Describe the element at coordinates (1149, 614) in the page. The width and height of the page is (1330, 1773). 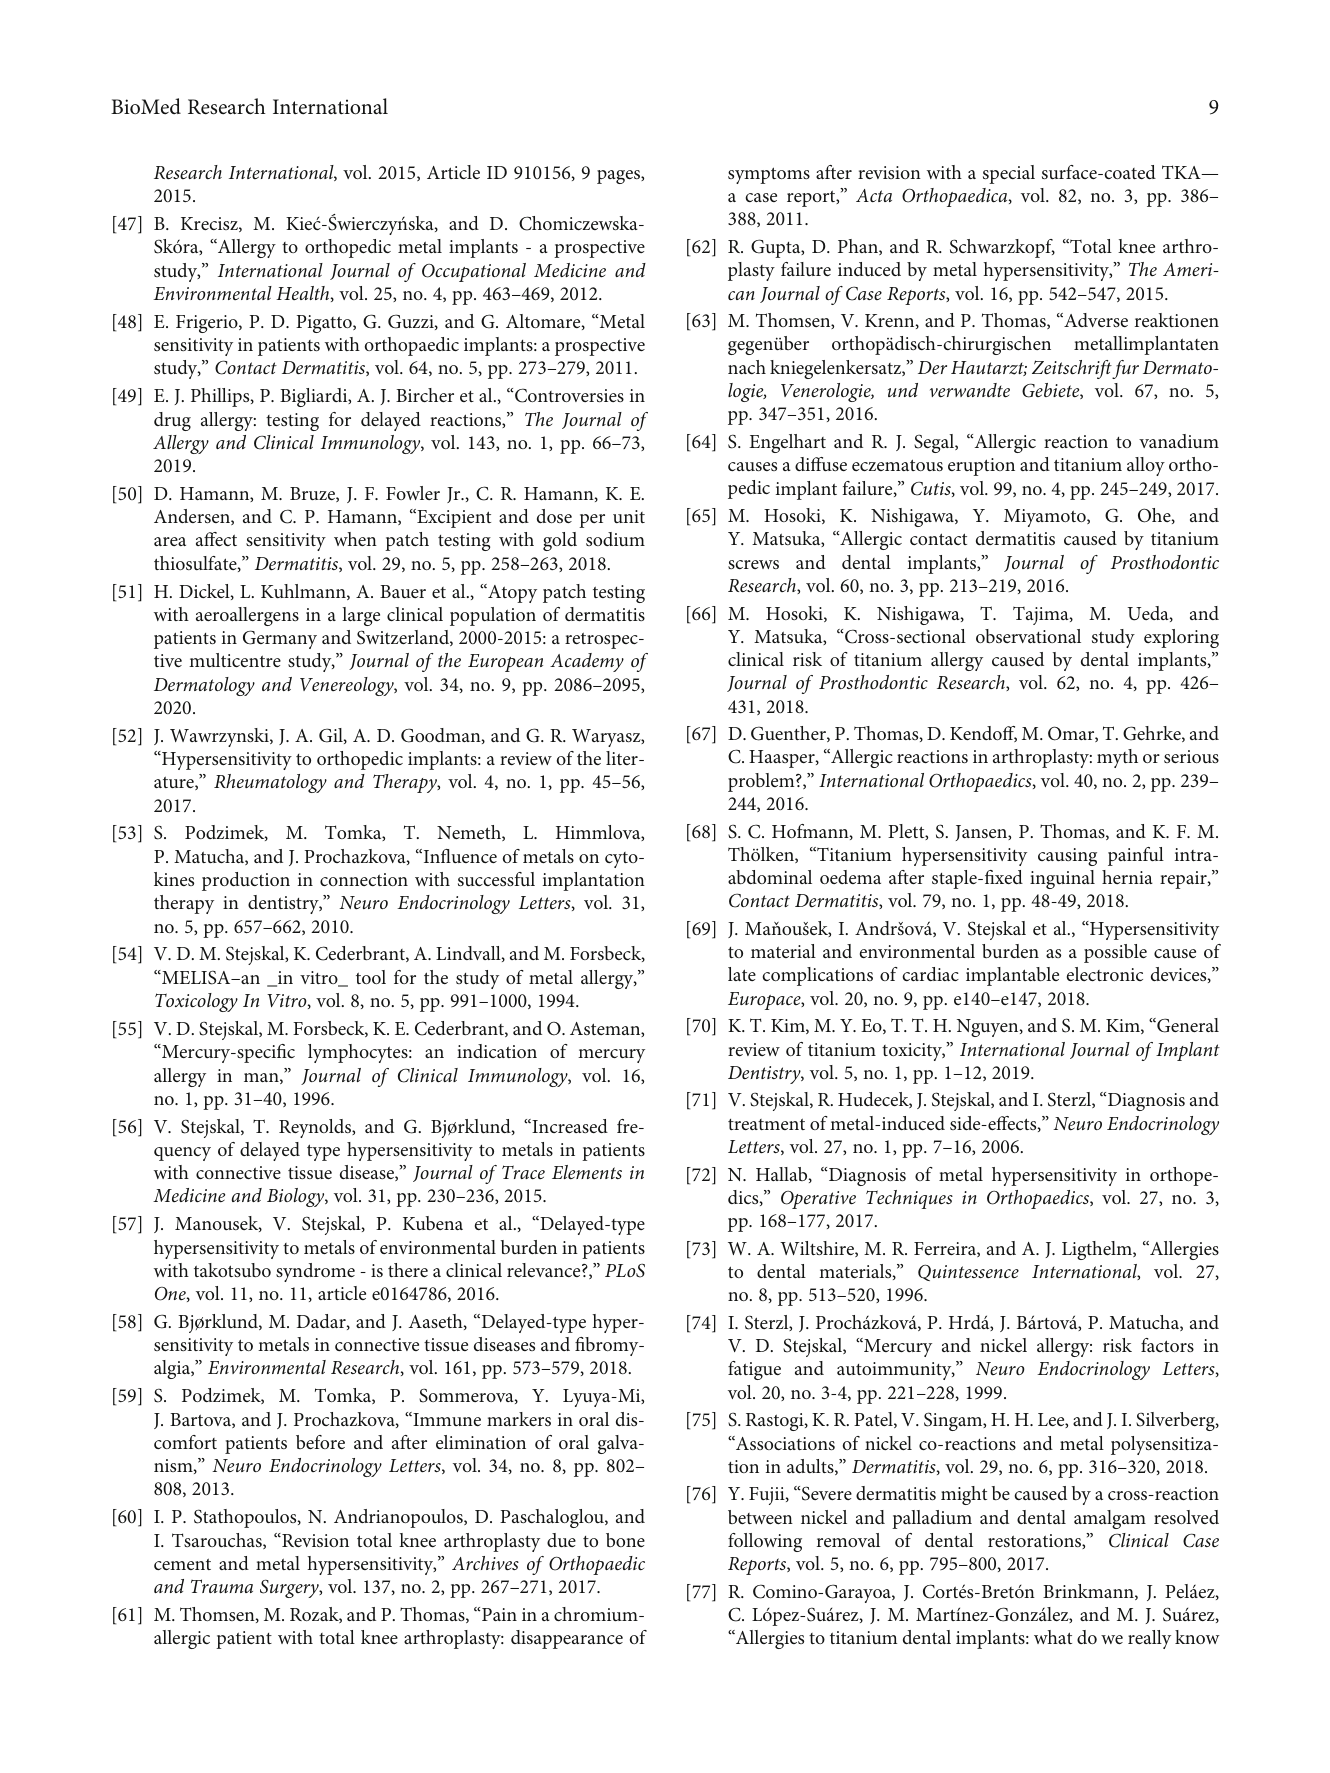
I see `Ueda` at that location.
